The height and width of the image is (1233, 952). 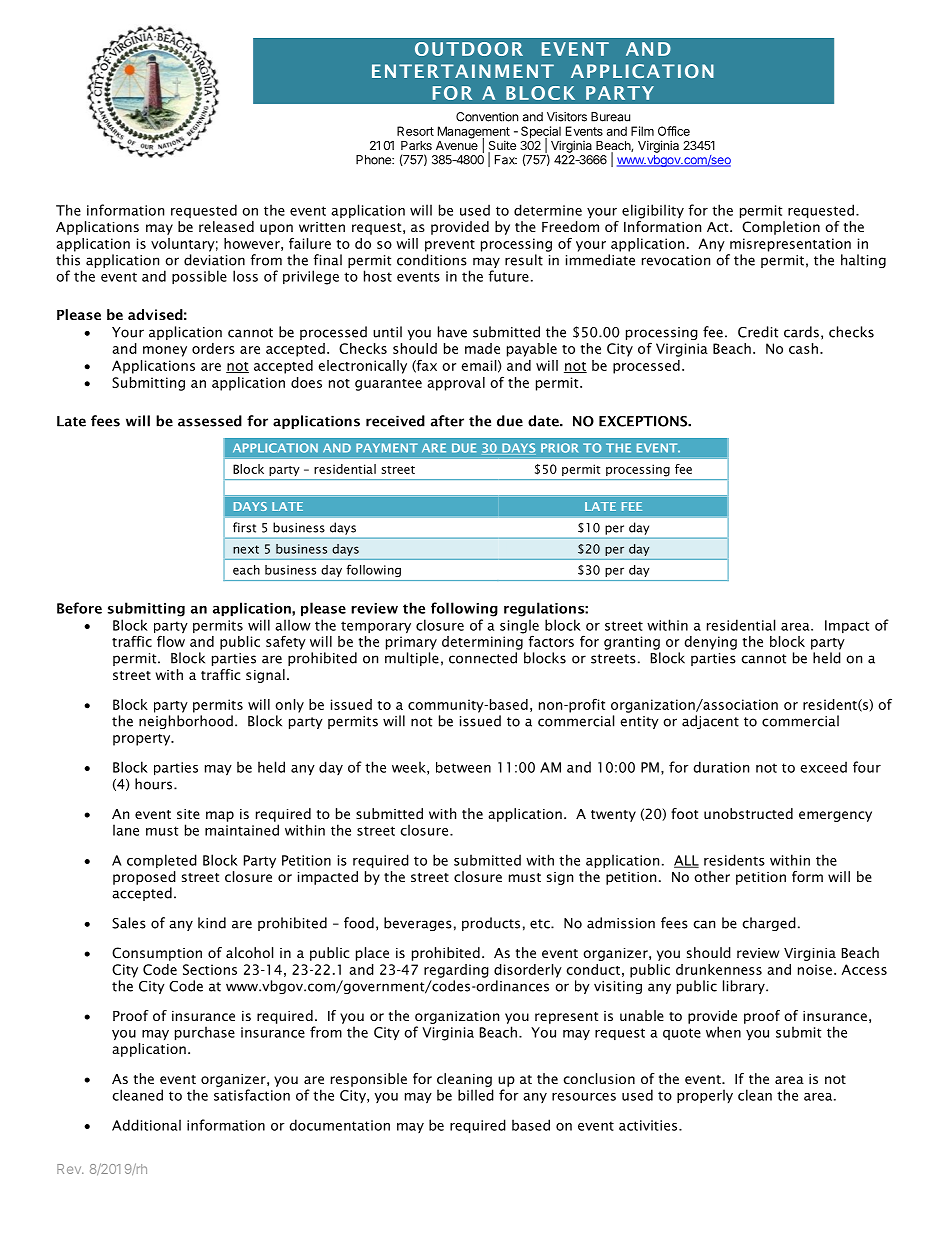 What do you see at coordinates (165, 351) in the image?
I see `money` at bounding box center [165, 351].
